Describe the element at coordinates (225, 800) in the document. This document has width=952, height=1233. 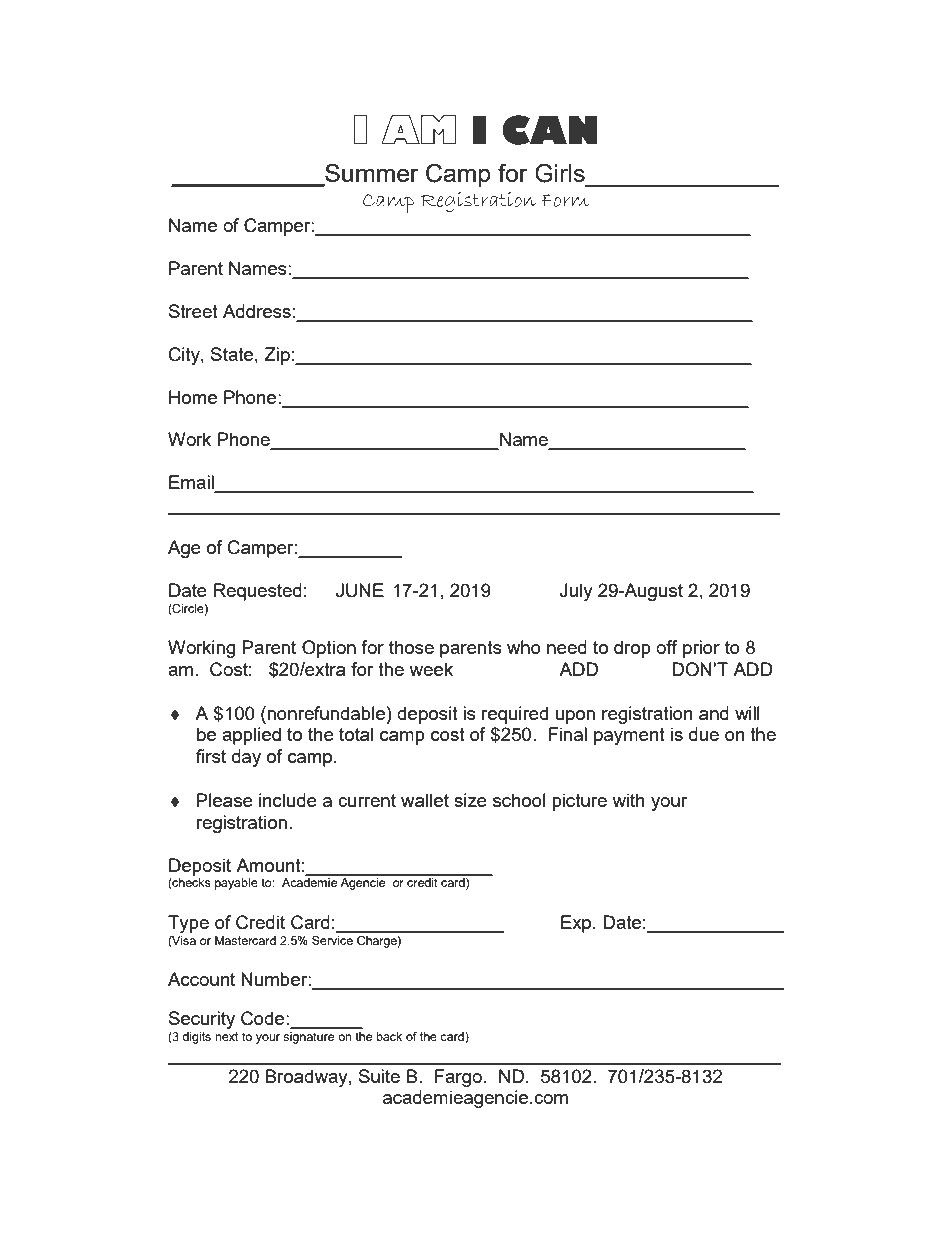
I see `Please` at that location.
